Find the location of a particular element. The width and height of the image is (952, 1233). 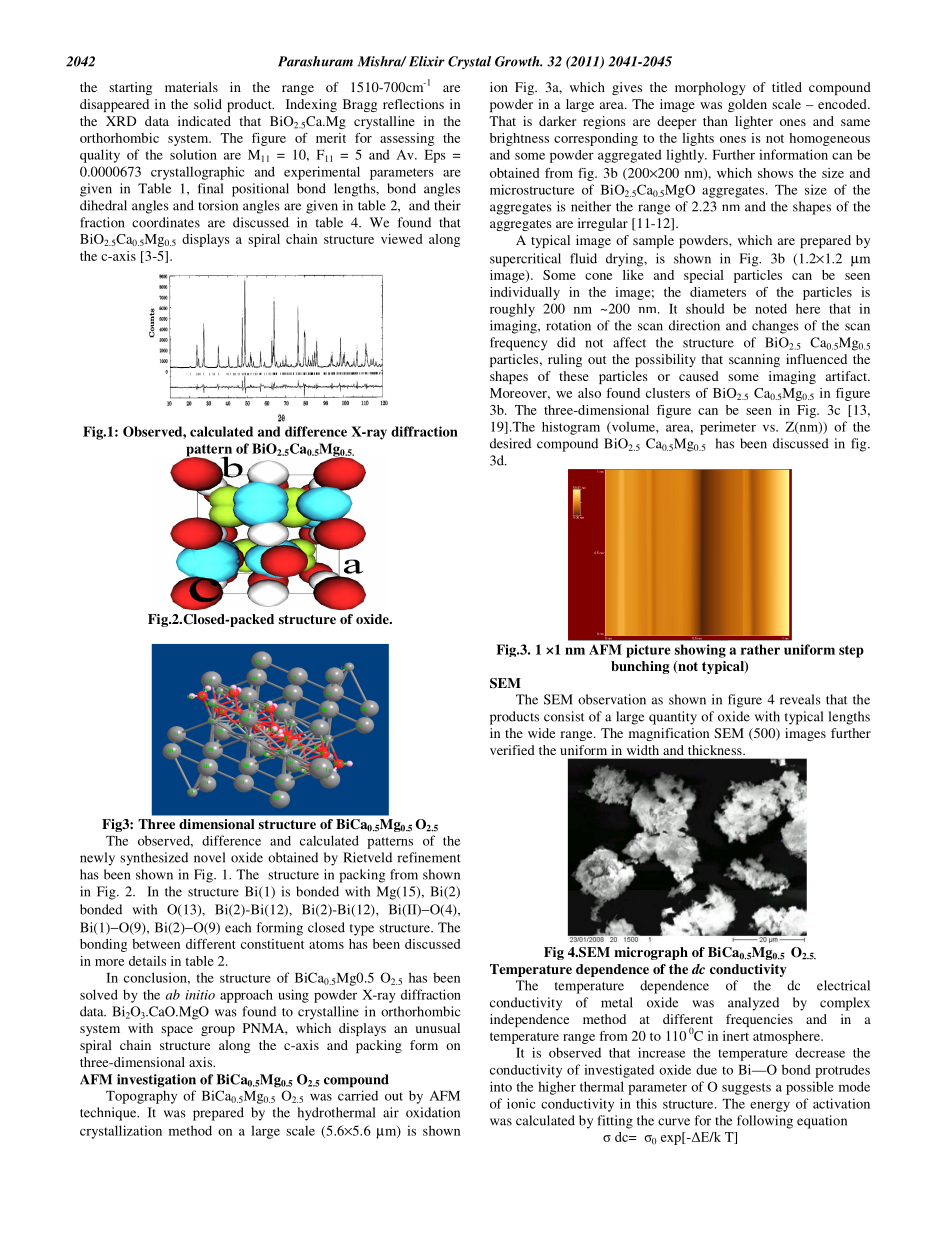

perimeter is located at coordinates (728, 428).
